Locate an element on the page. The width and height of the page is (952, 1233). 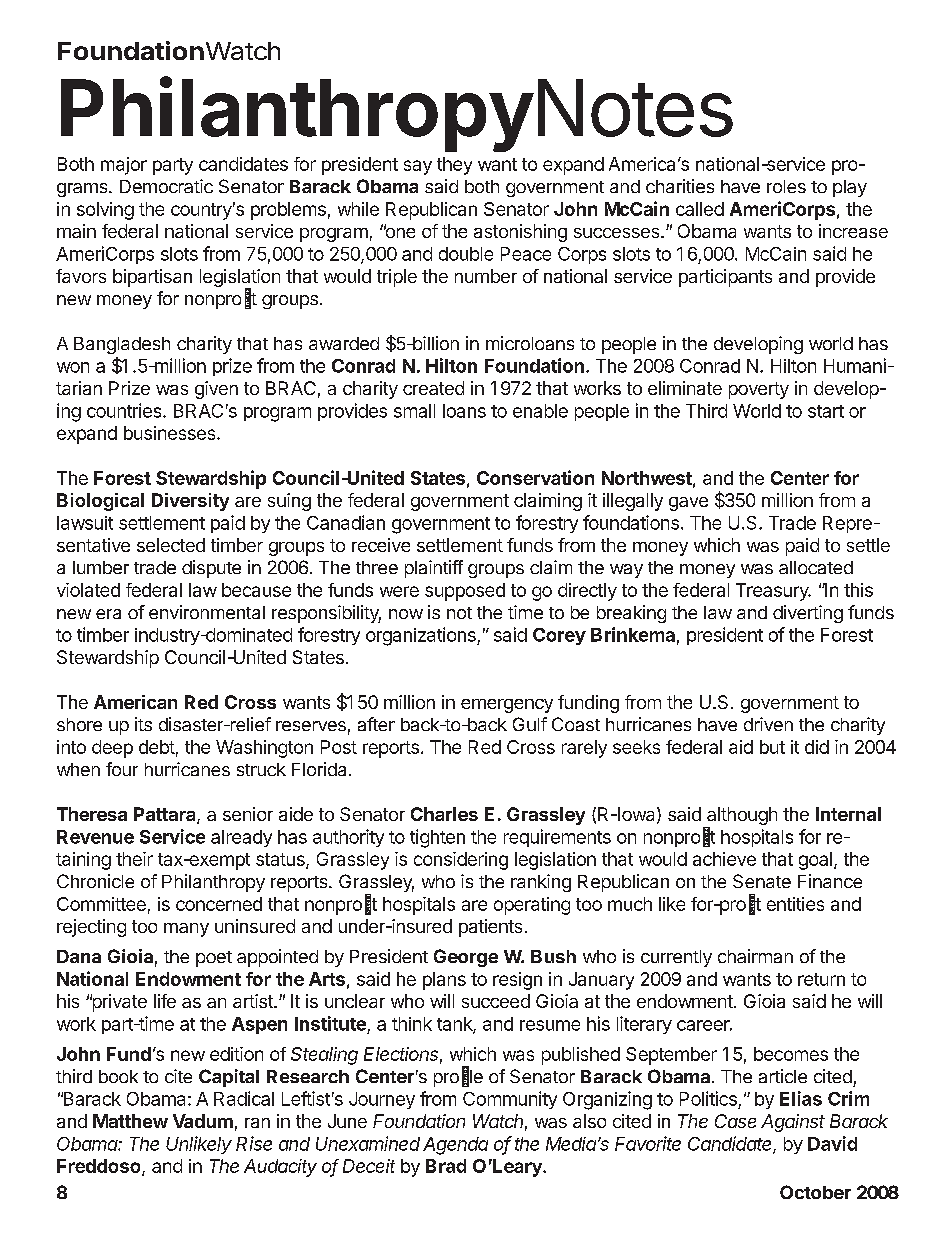
its is located at coordinates (143, 724).
